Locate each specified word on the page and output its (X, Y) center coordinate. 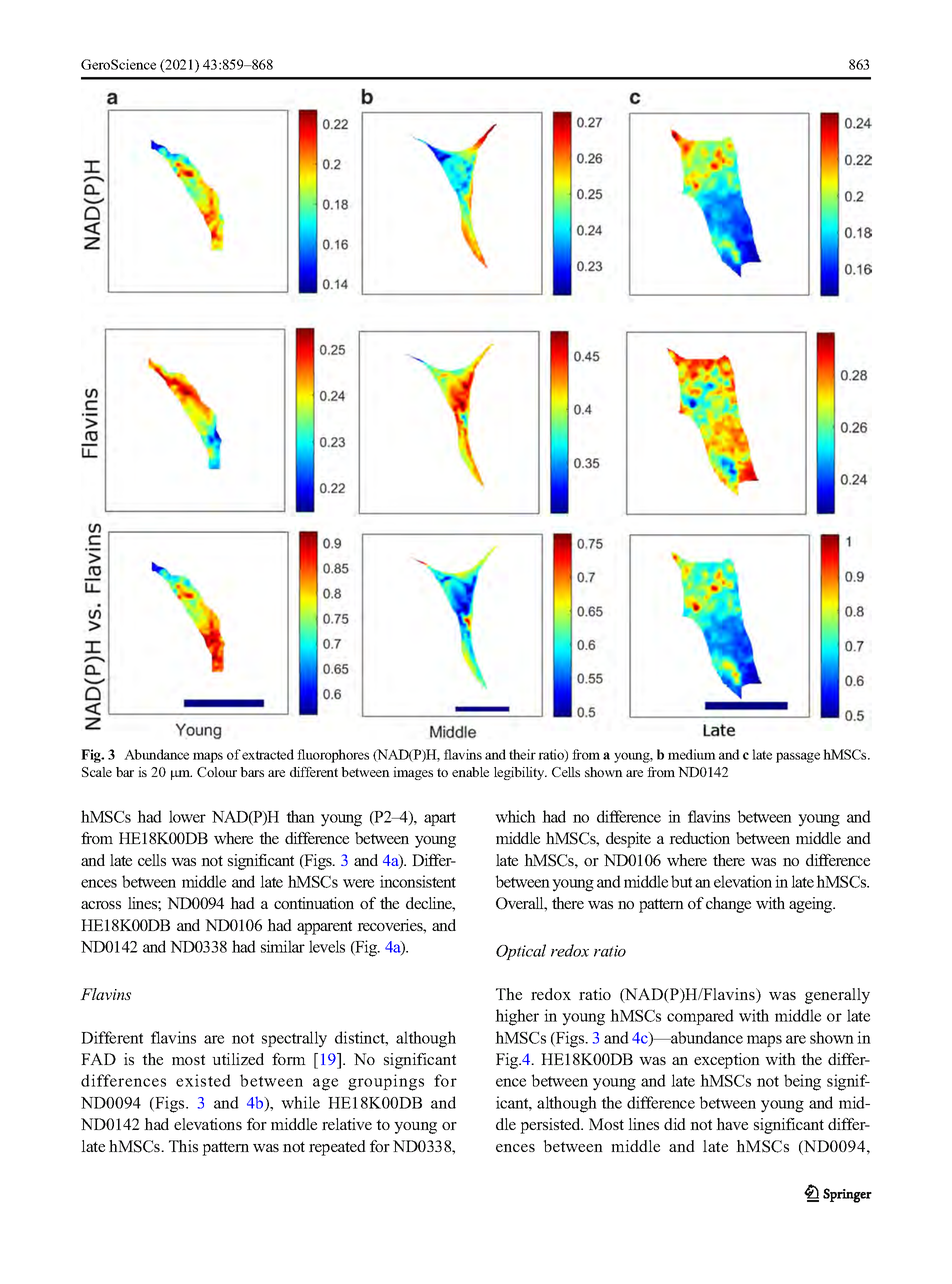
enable (470, 772)
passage (798, 757)
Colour (217, 772)
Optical (521, 952)
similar (283, 946)
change (728, 905)
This (183, 1146)
